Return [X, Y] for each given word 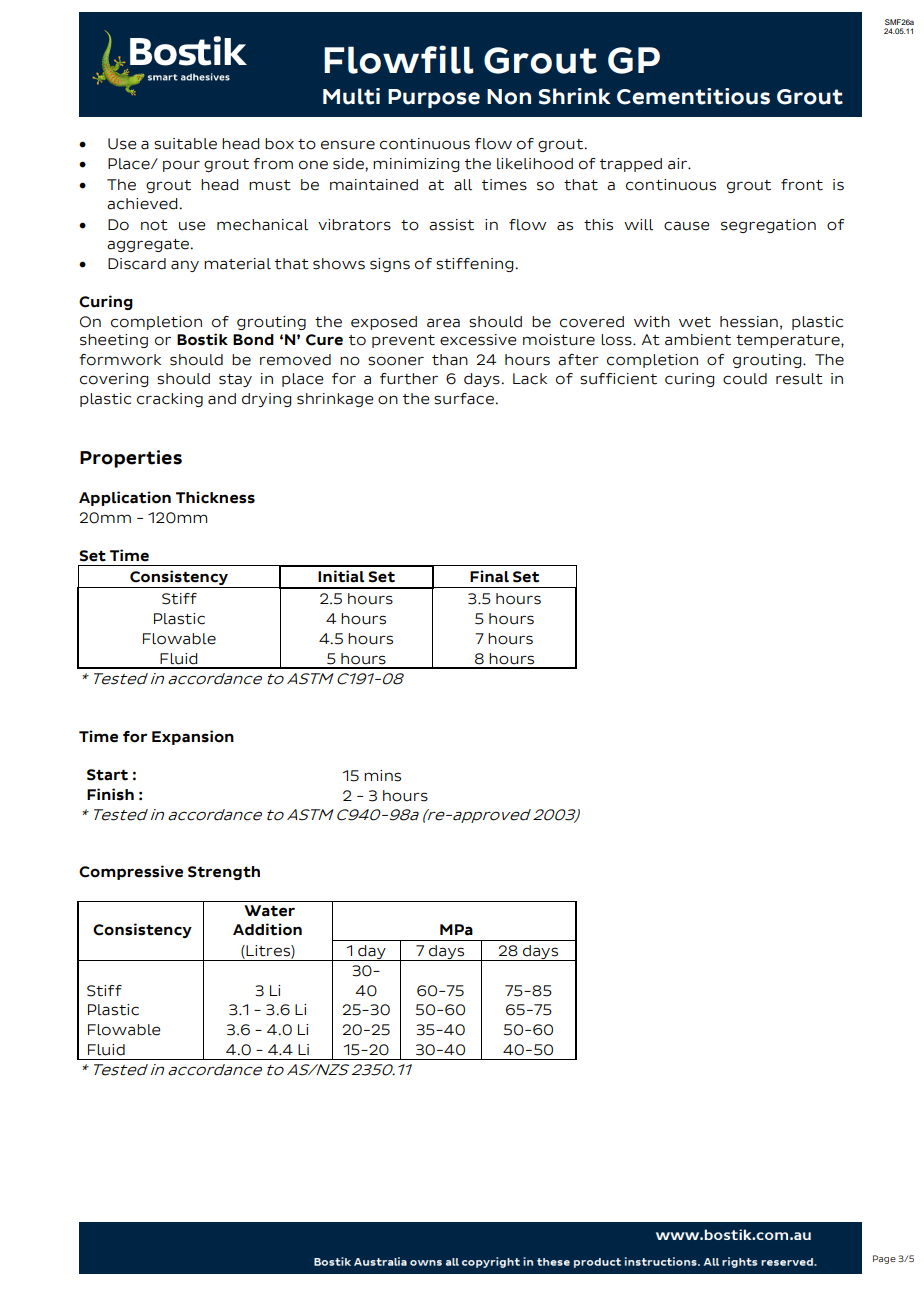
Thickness [215, 497]
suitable [185, 144]
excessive [478, 340]
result [799, 379]
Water [269, 911]
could [745, 379]
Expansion [193, 737]
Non [509, 97]
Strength [224, 873]
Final [489, 576]
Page [884, 1259]
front [802, 185]
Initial [341, 576]
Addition [267, 929]
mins [382, 776]
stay [235, 380]
